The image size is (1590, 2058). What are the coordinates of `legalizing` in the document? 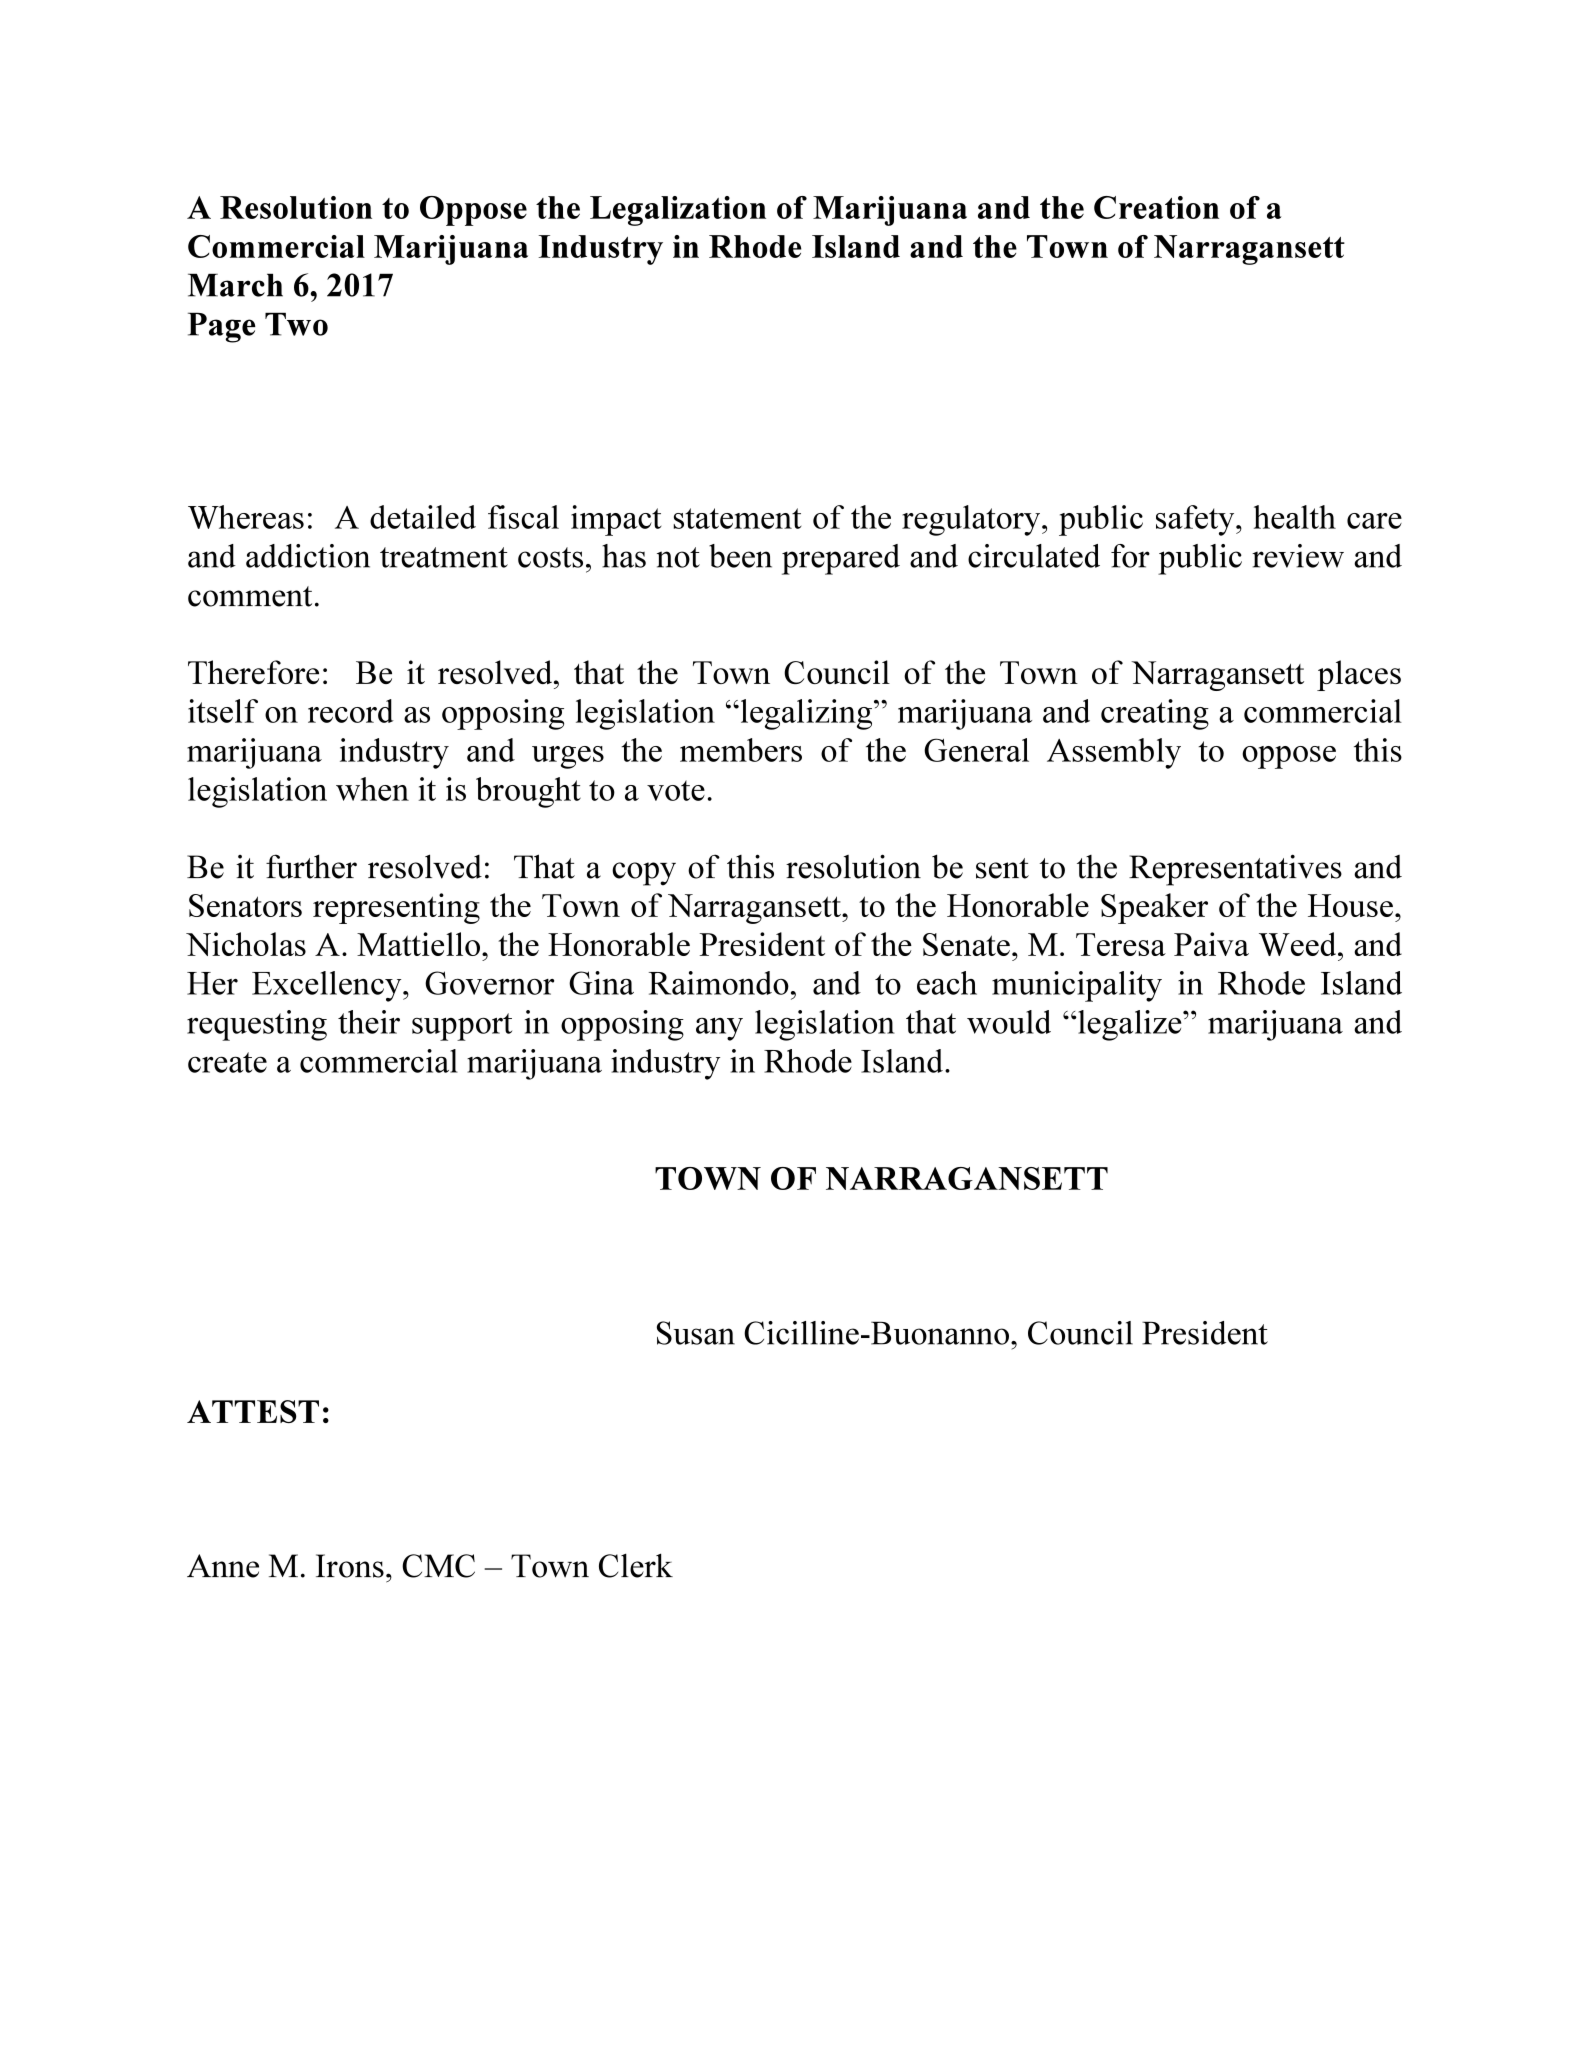 It's located at (805, 714).
